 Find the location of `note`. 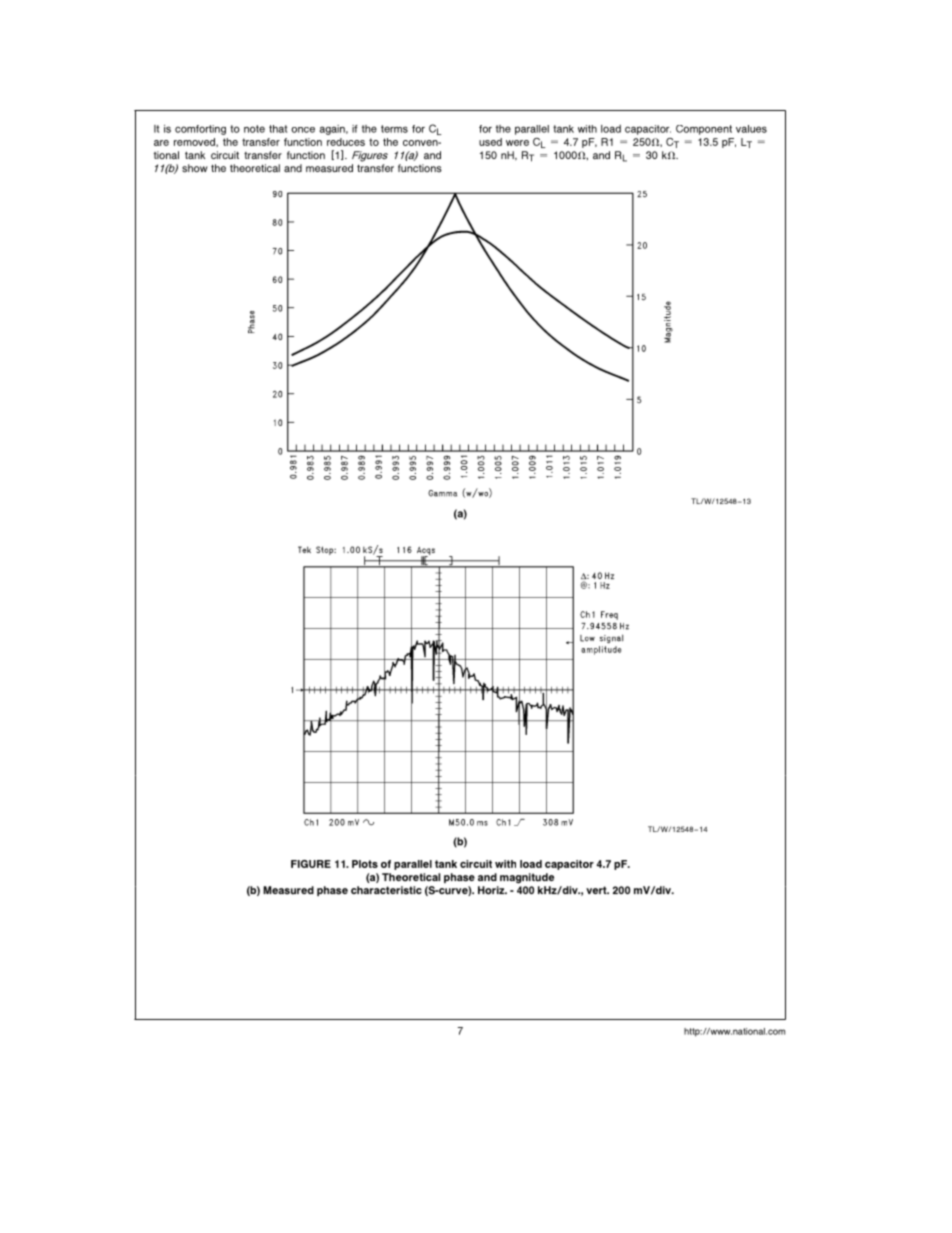

note is located at coordinates (254, 129).
